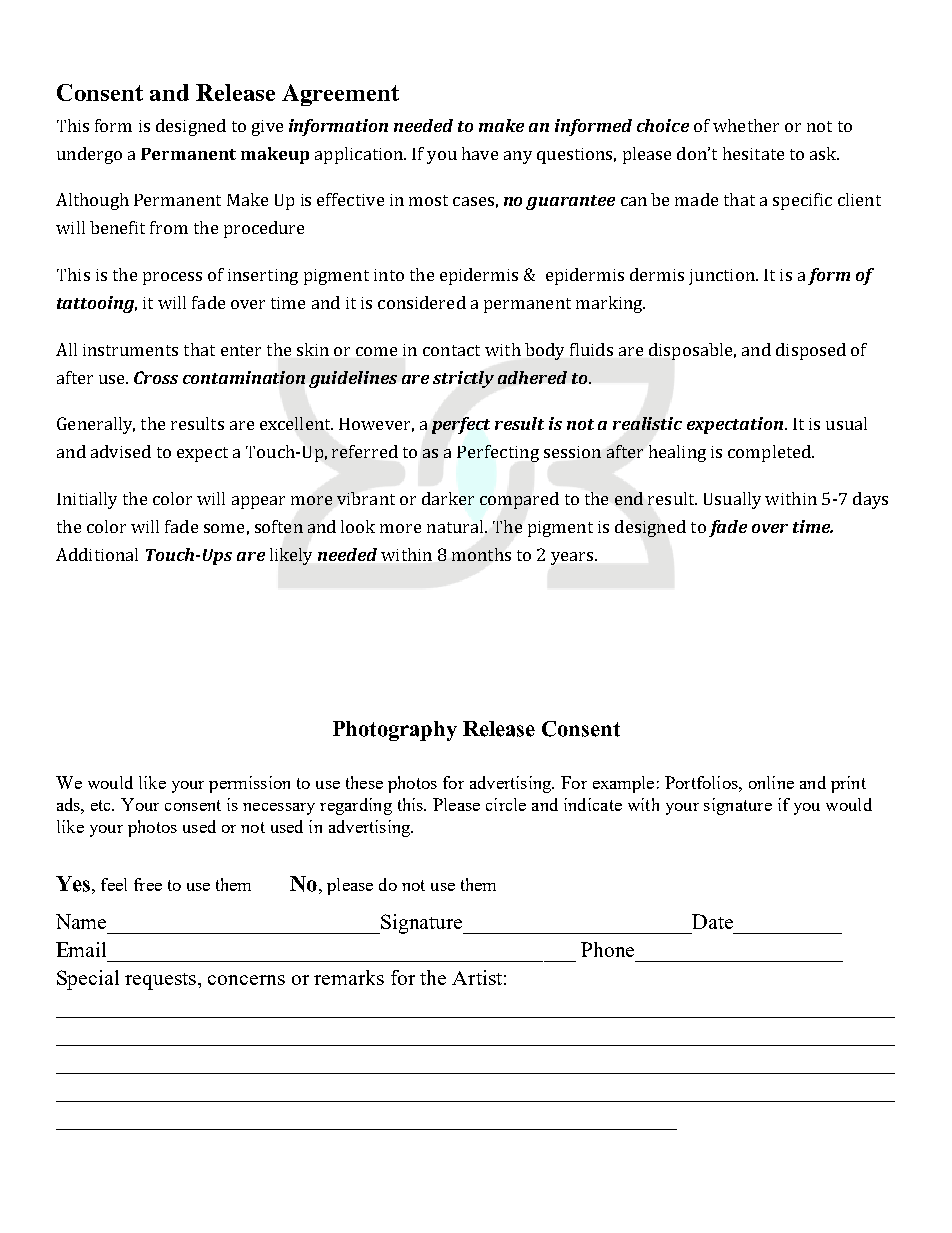 This image has height=1233, width=952. I want to click on instruments, so click(130, 350).
